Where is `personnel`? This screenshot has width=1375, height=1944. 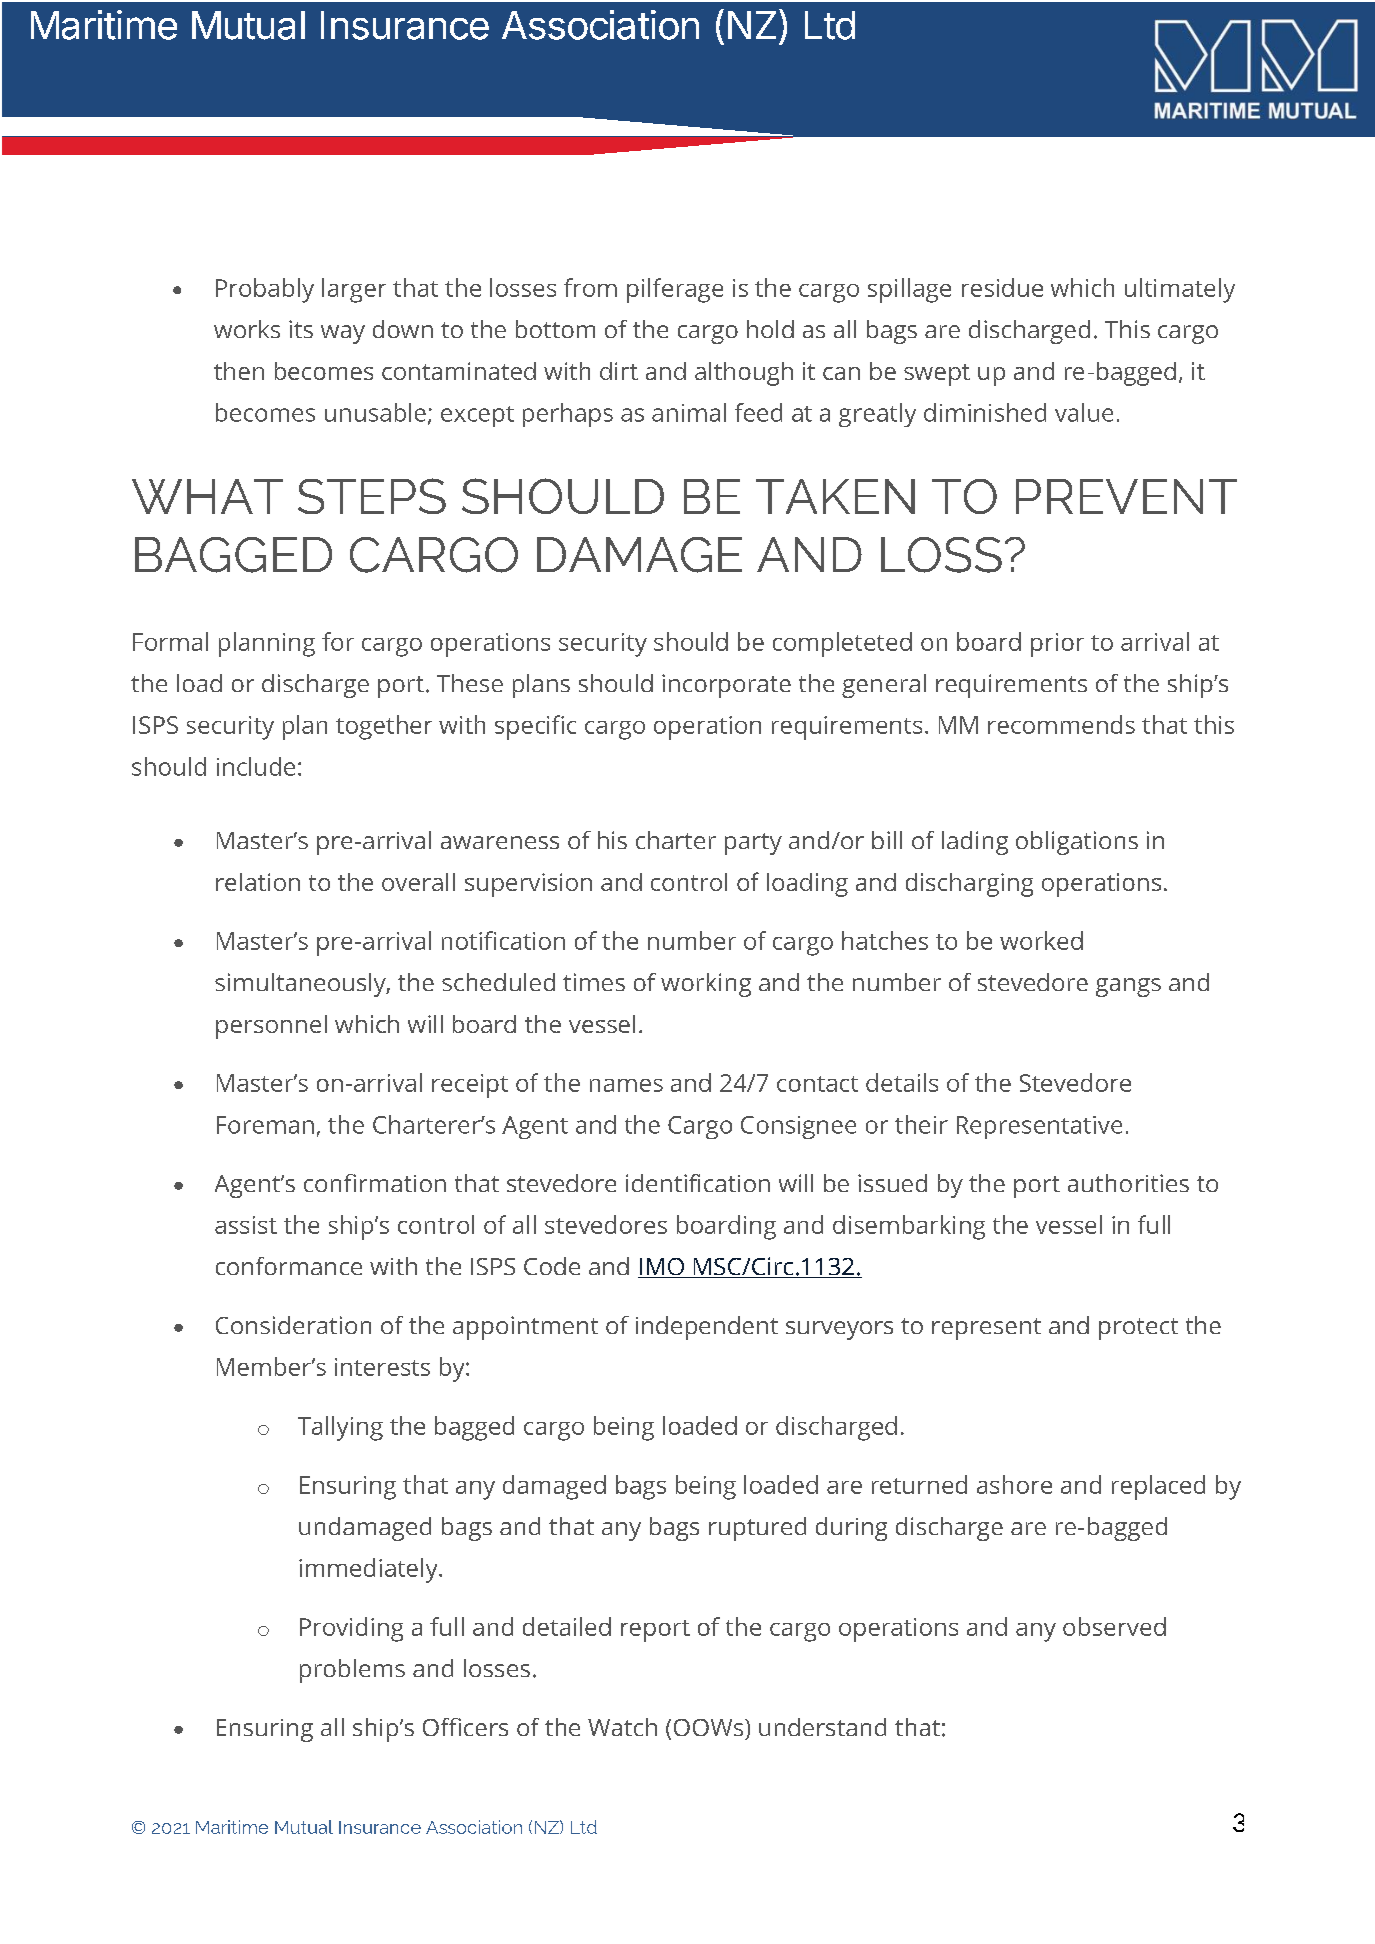 personnel is located at coordinates (271, 1027).
